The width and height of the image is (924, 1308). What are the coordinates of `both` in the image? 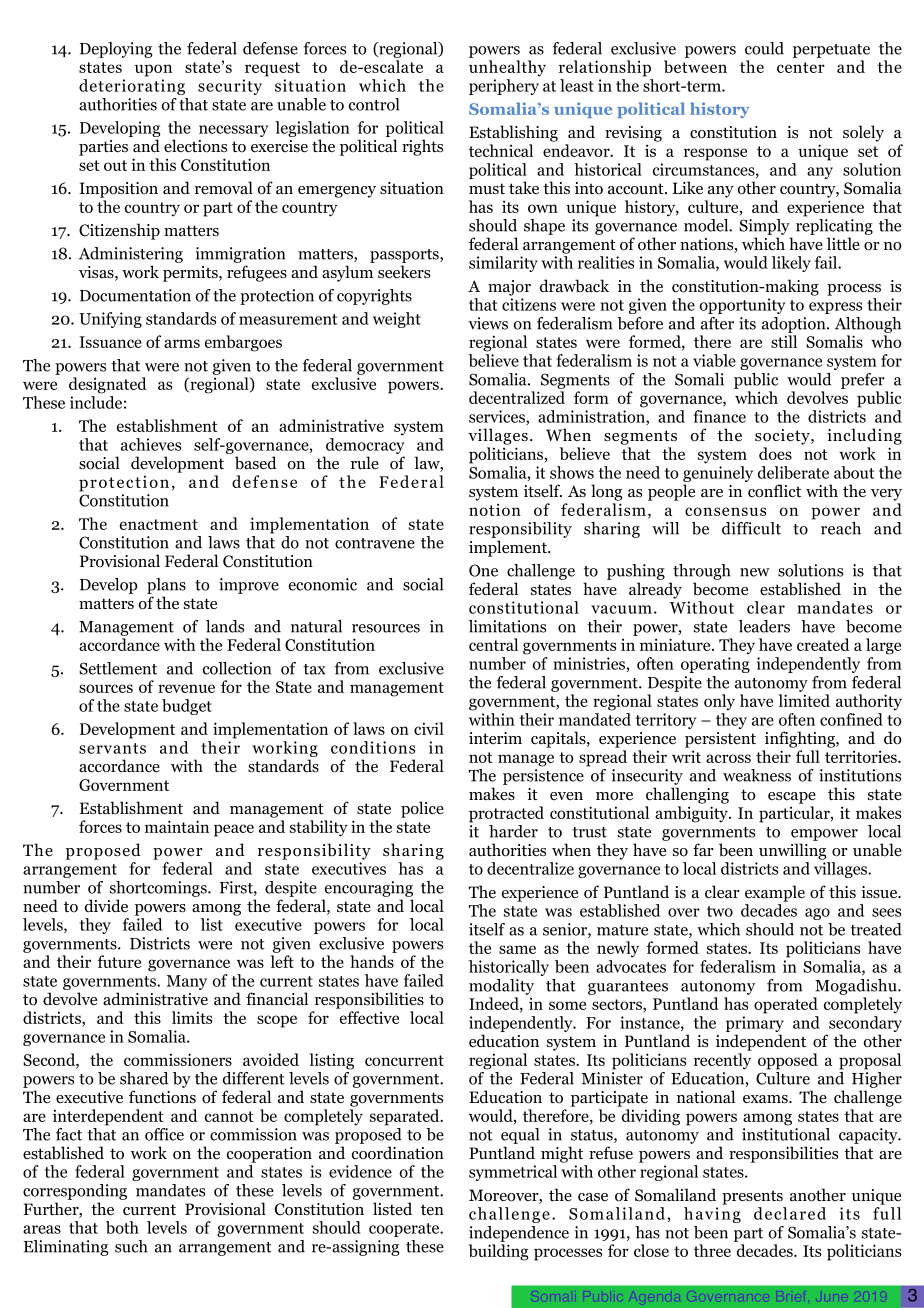 It's located at (122, 1227).
